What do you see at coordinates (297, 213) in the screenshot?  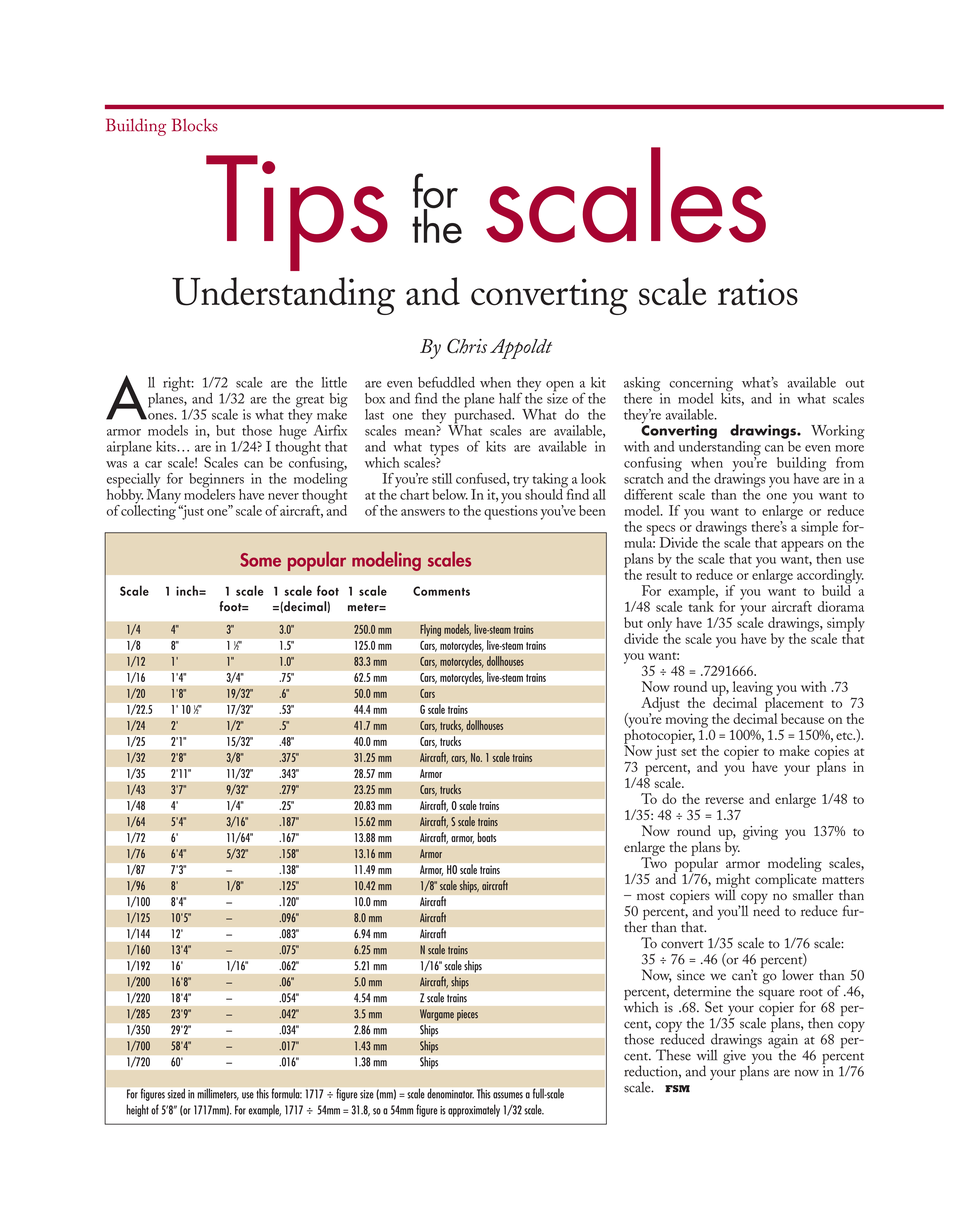 I see `Tips` at bounding box center [297, 213].
